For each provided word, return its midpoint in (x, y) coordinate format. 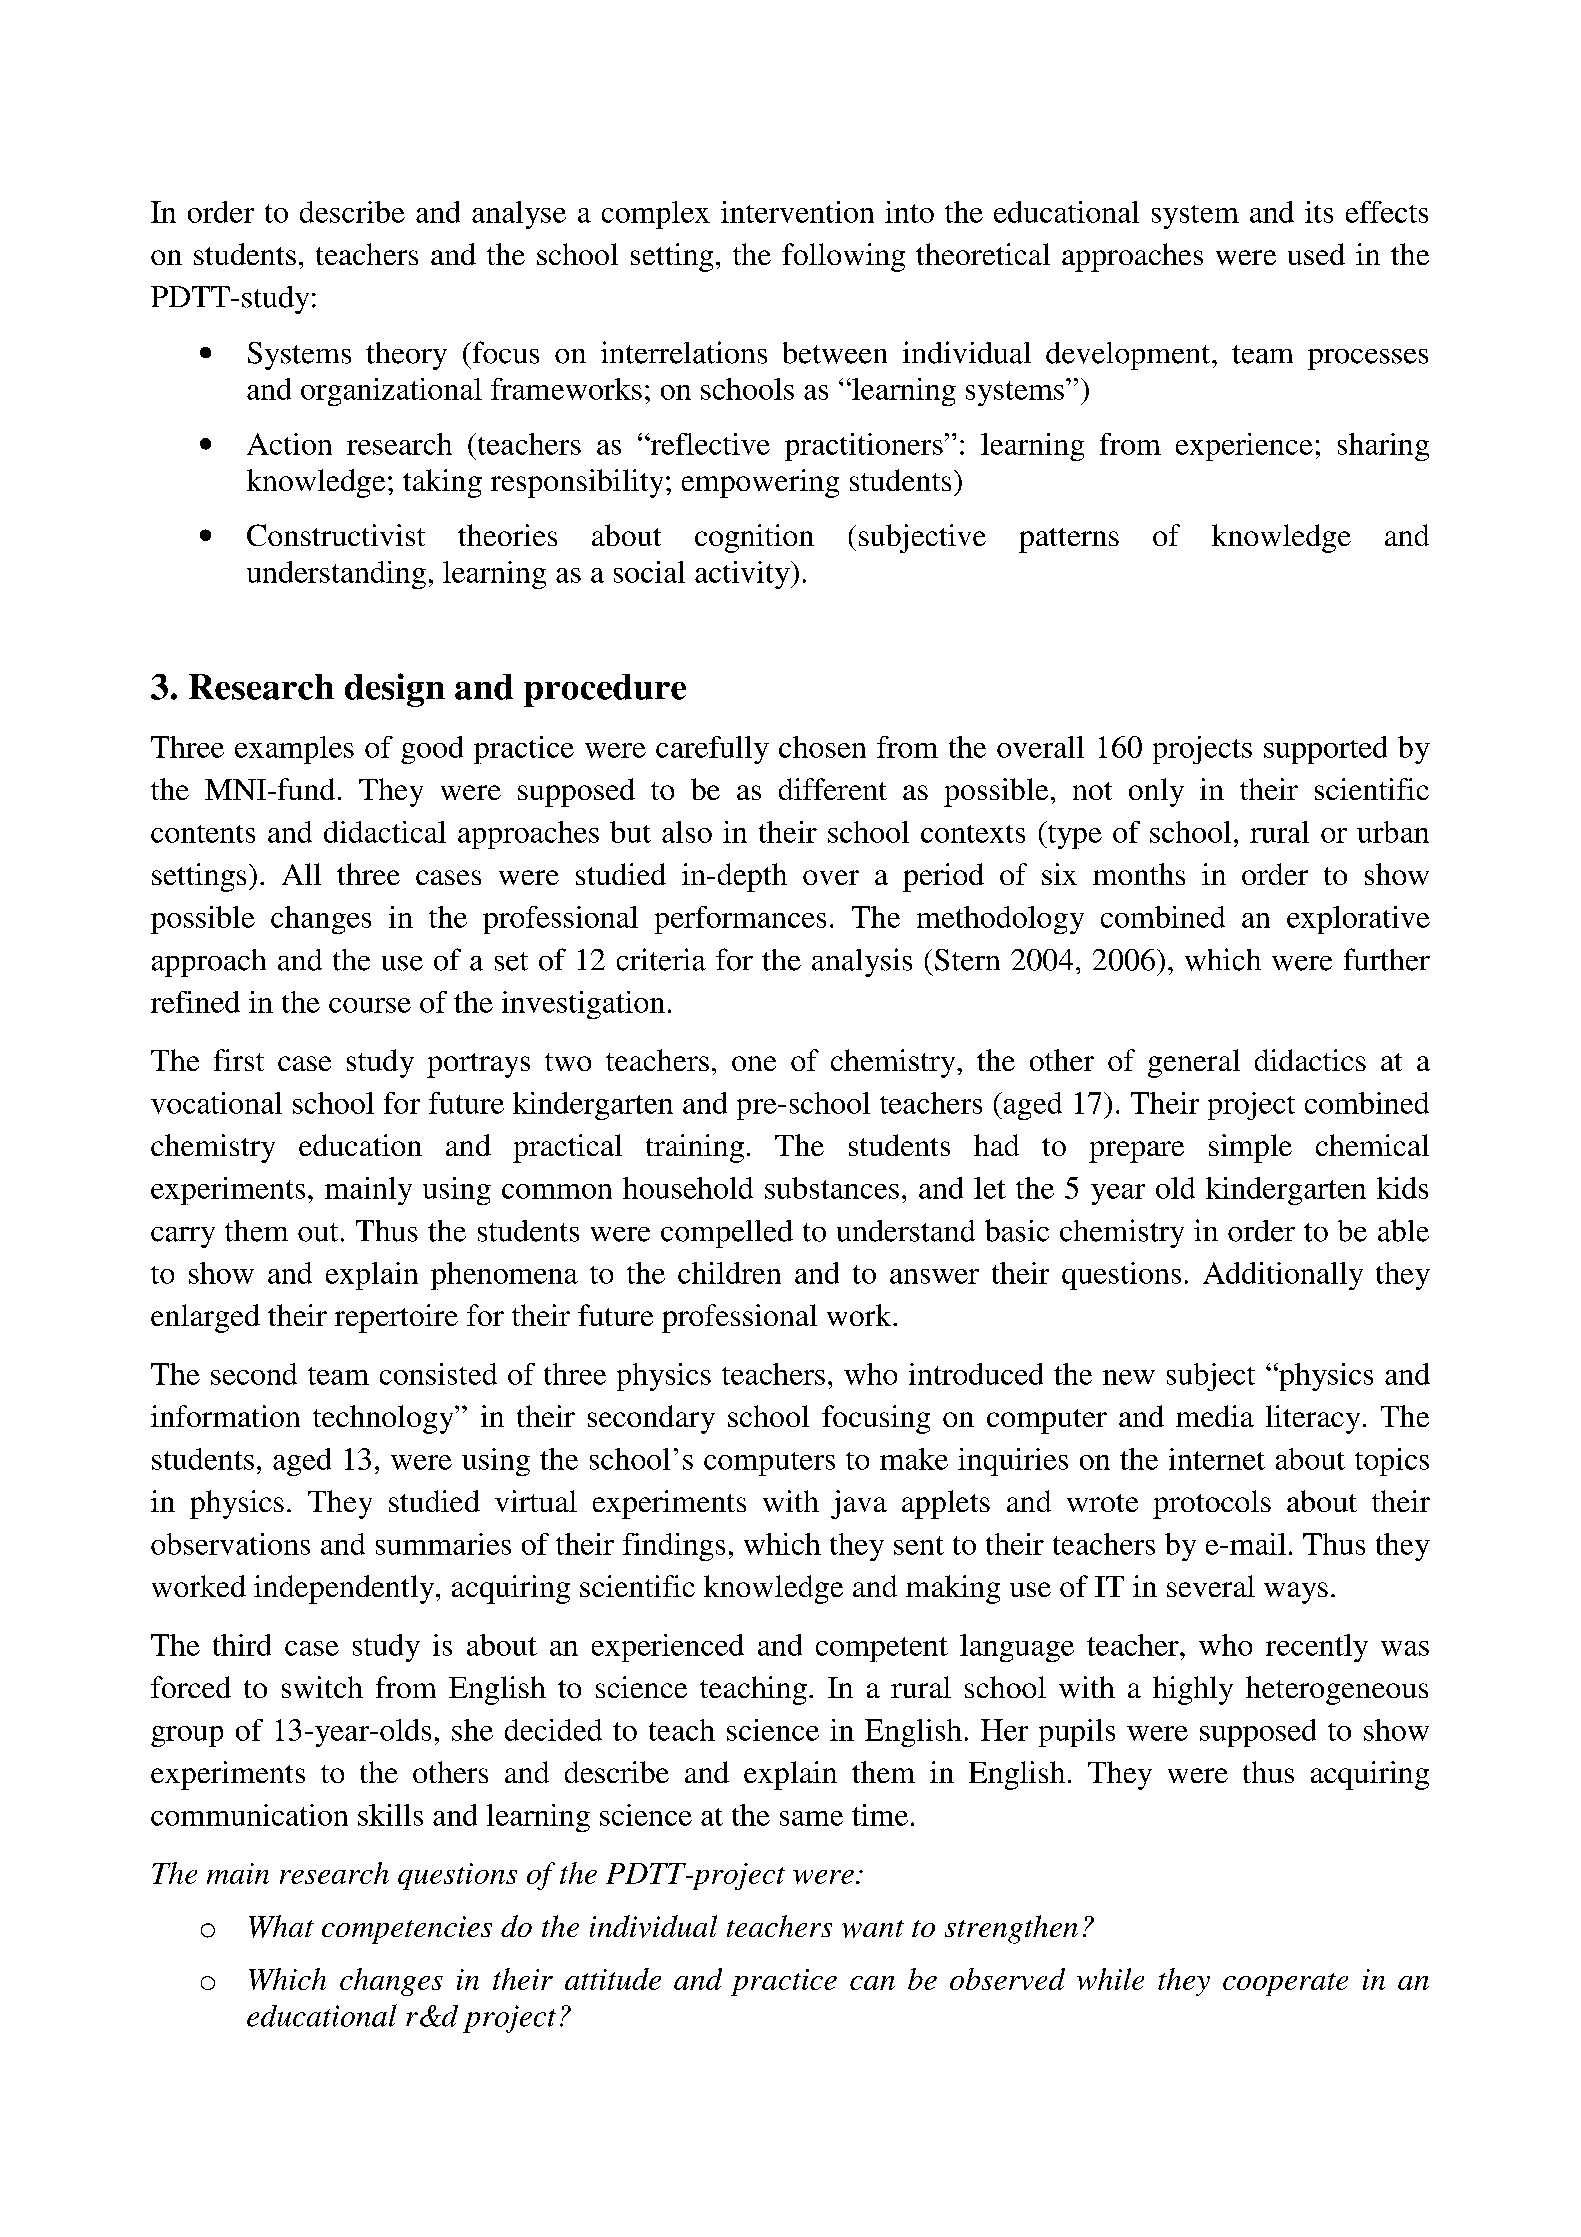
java (859, 1504)
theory (406, 356)
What (281, 1926)
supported (1325, 750)
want (873, 1929)
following (843, 257)
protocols (1212, 1504)
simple (1250, 1148)
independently (345, 1589)
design (395, 690)
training (695, 1148)
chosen (822, 747)
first (239, 1060)
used (1316, 254)
